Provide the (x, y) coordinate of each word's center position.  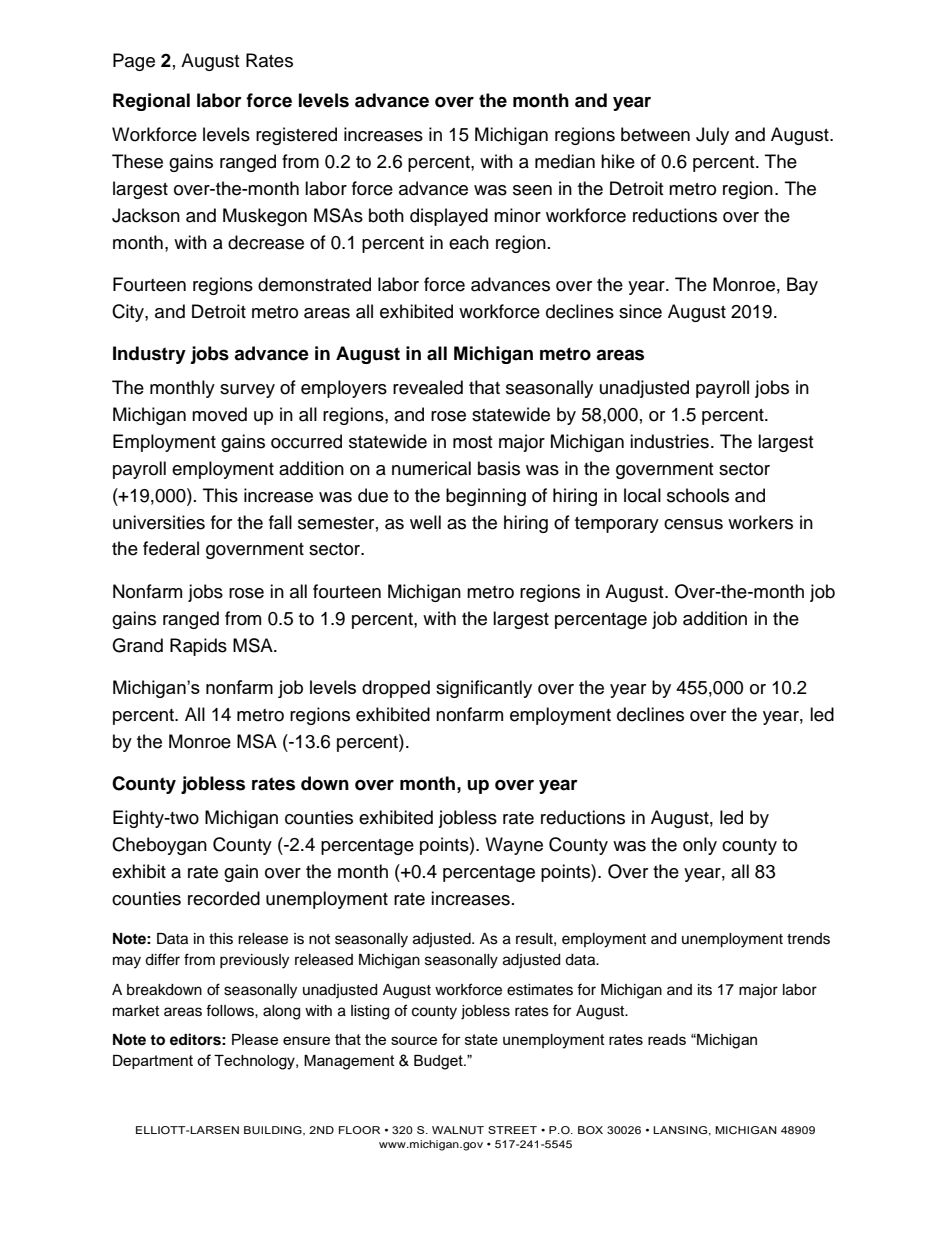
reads (667, 1039)
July (712, 136)
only (700, 846)
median (565, 161)
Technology (255, 1062)
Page (134, 62)
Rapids (198, 647)
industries (669, 441)
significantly (484, 689)
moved (219, 414)
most (472, 442)
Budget (439, 1062)
